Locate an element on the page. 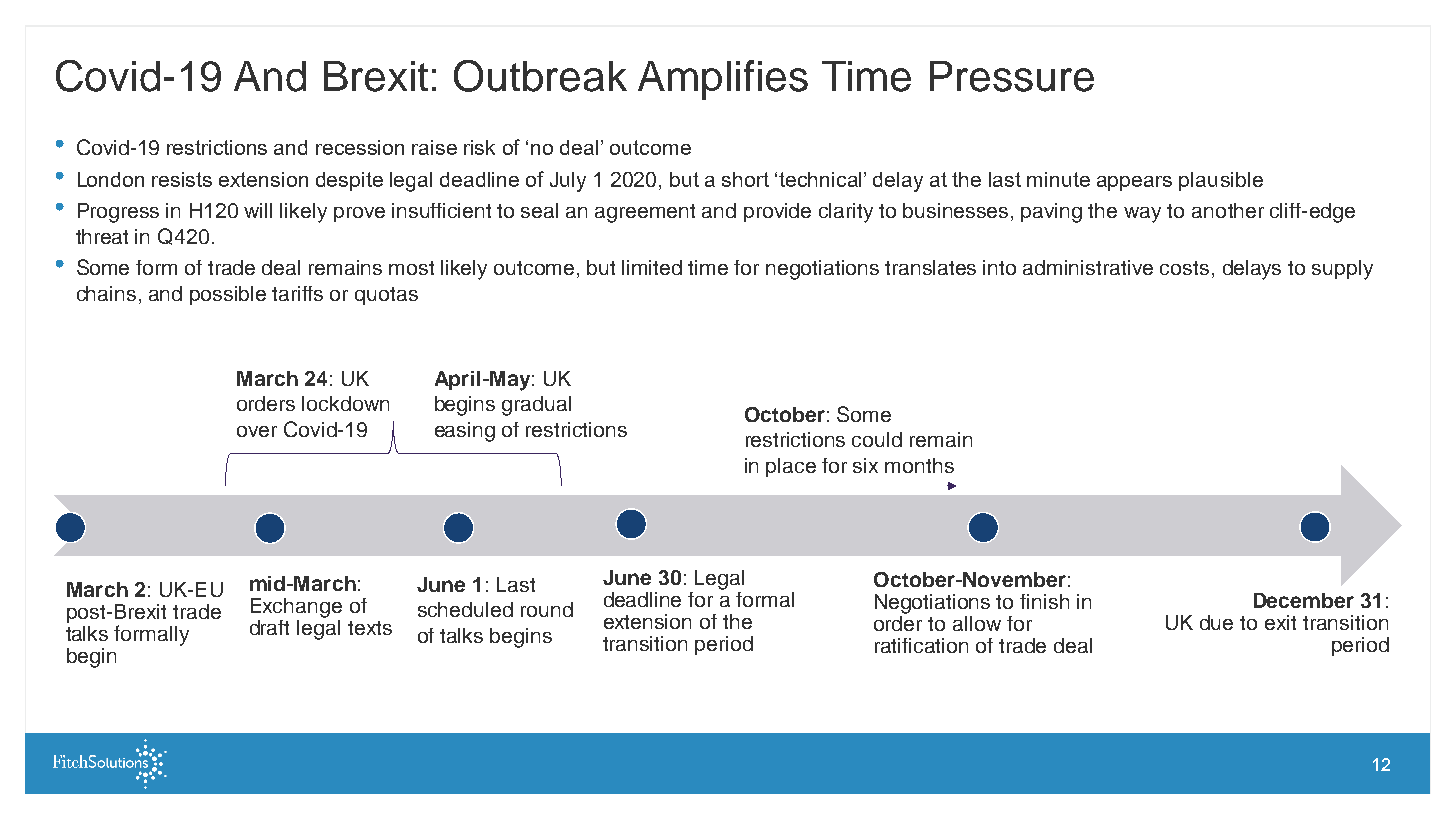  another is located at coordinates (1228, 210).
